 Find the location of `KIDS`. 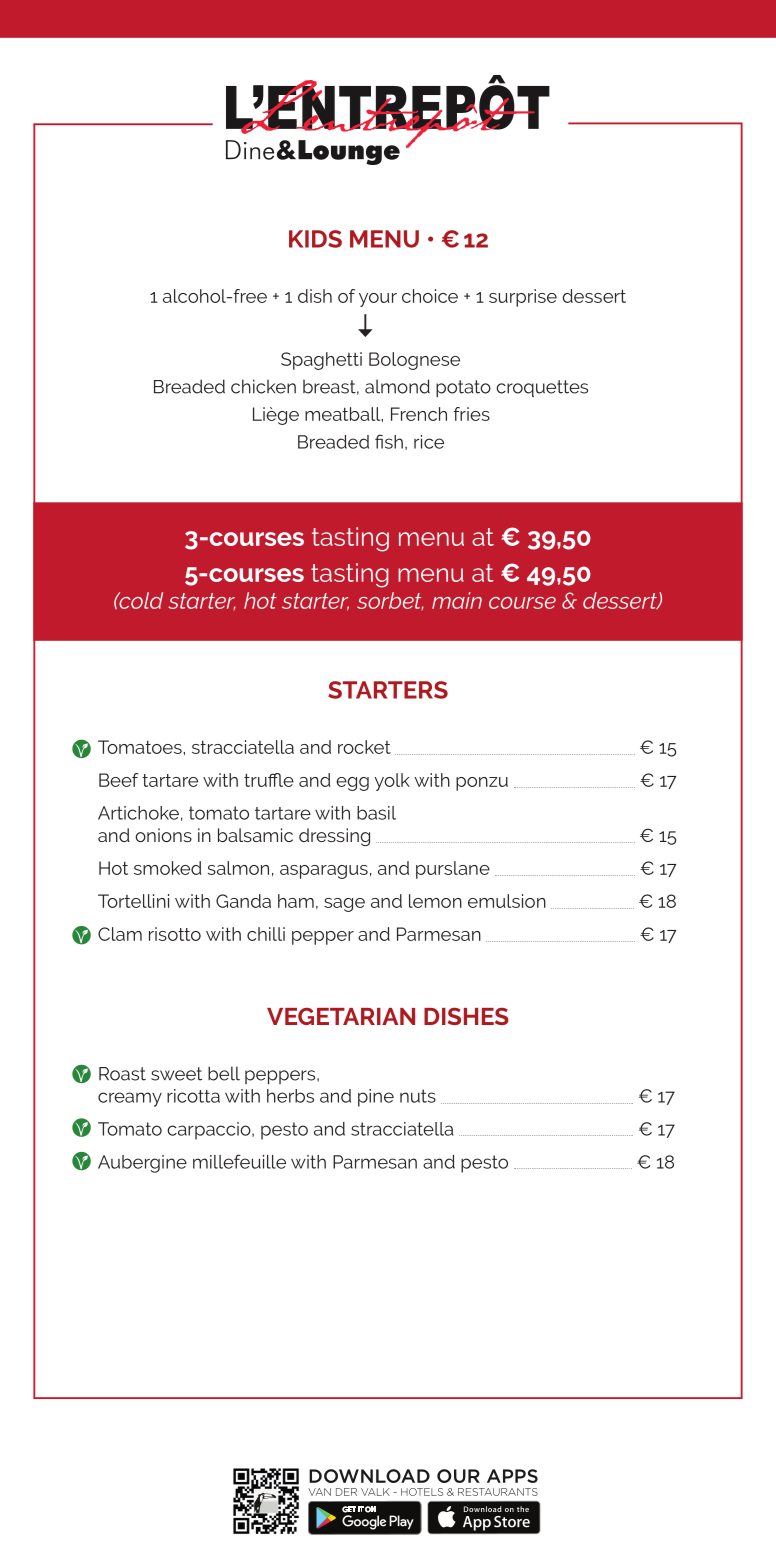

KIDS is located at coordinates (315, 239).
